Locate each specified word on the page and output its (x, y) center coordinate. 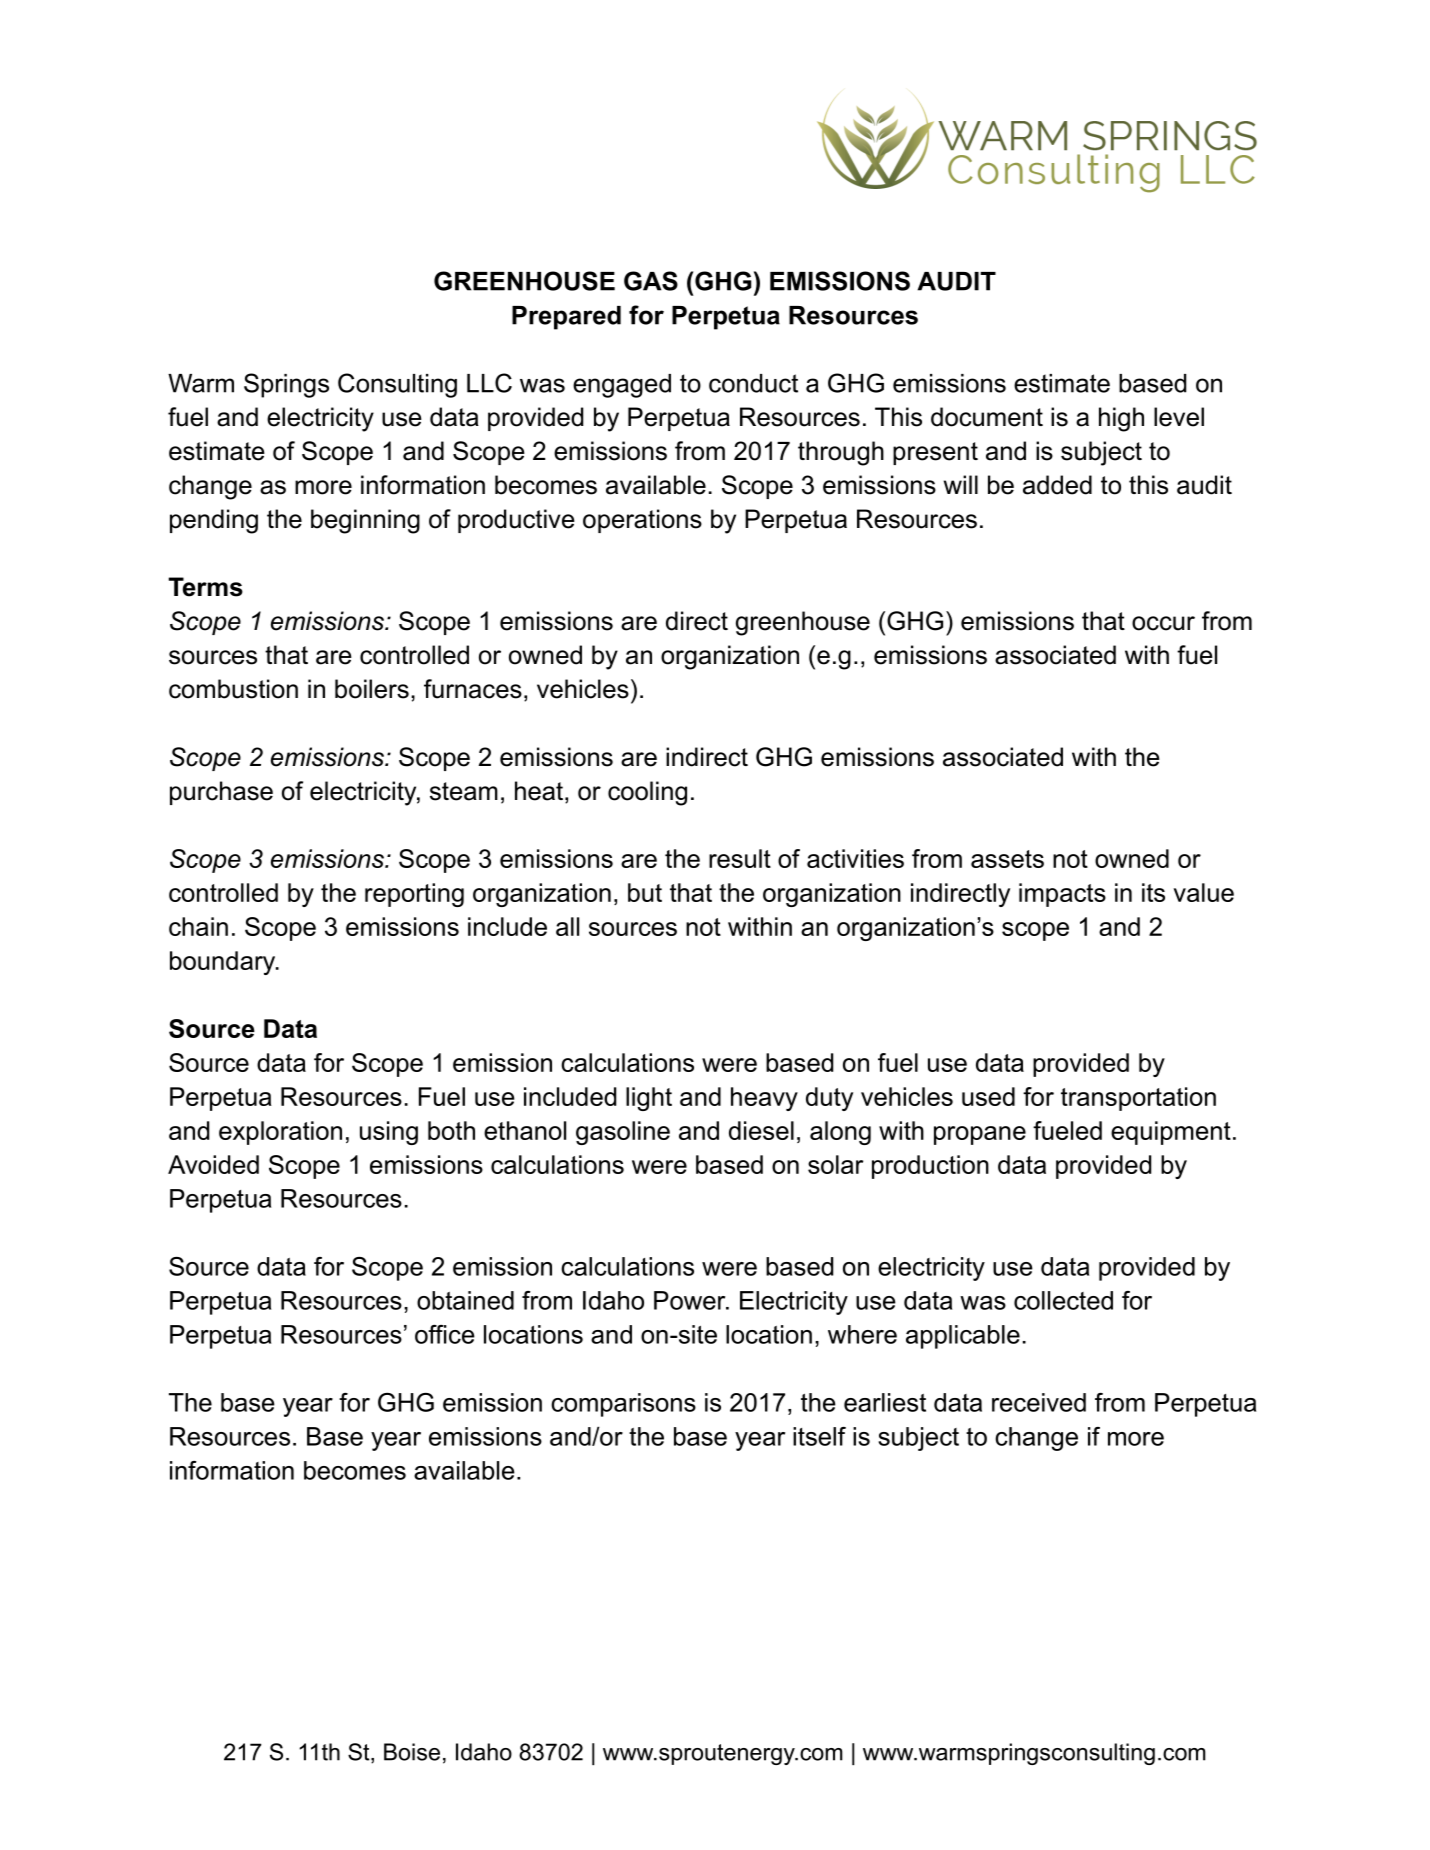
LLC (489, 383)
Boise (412, 1752)
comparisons (623, 1405)
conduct (753, 383)
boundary (224, 963)
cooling (647, 793)
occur (1163, 623)
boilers (372, 689)
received (1039, 1402)
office (445, 1334)
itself (819, 1436)
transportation (1138, 1099)
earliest (885, 1402)
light (649, 1099)
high (1121, 419)
